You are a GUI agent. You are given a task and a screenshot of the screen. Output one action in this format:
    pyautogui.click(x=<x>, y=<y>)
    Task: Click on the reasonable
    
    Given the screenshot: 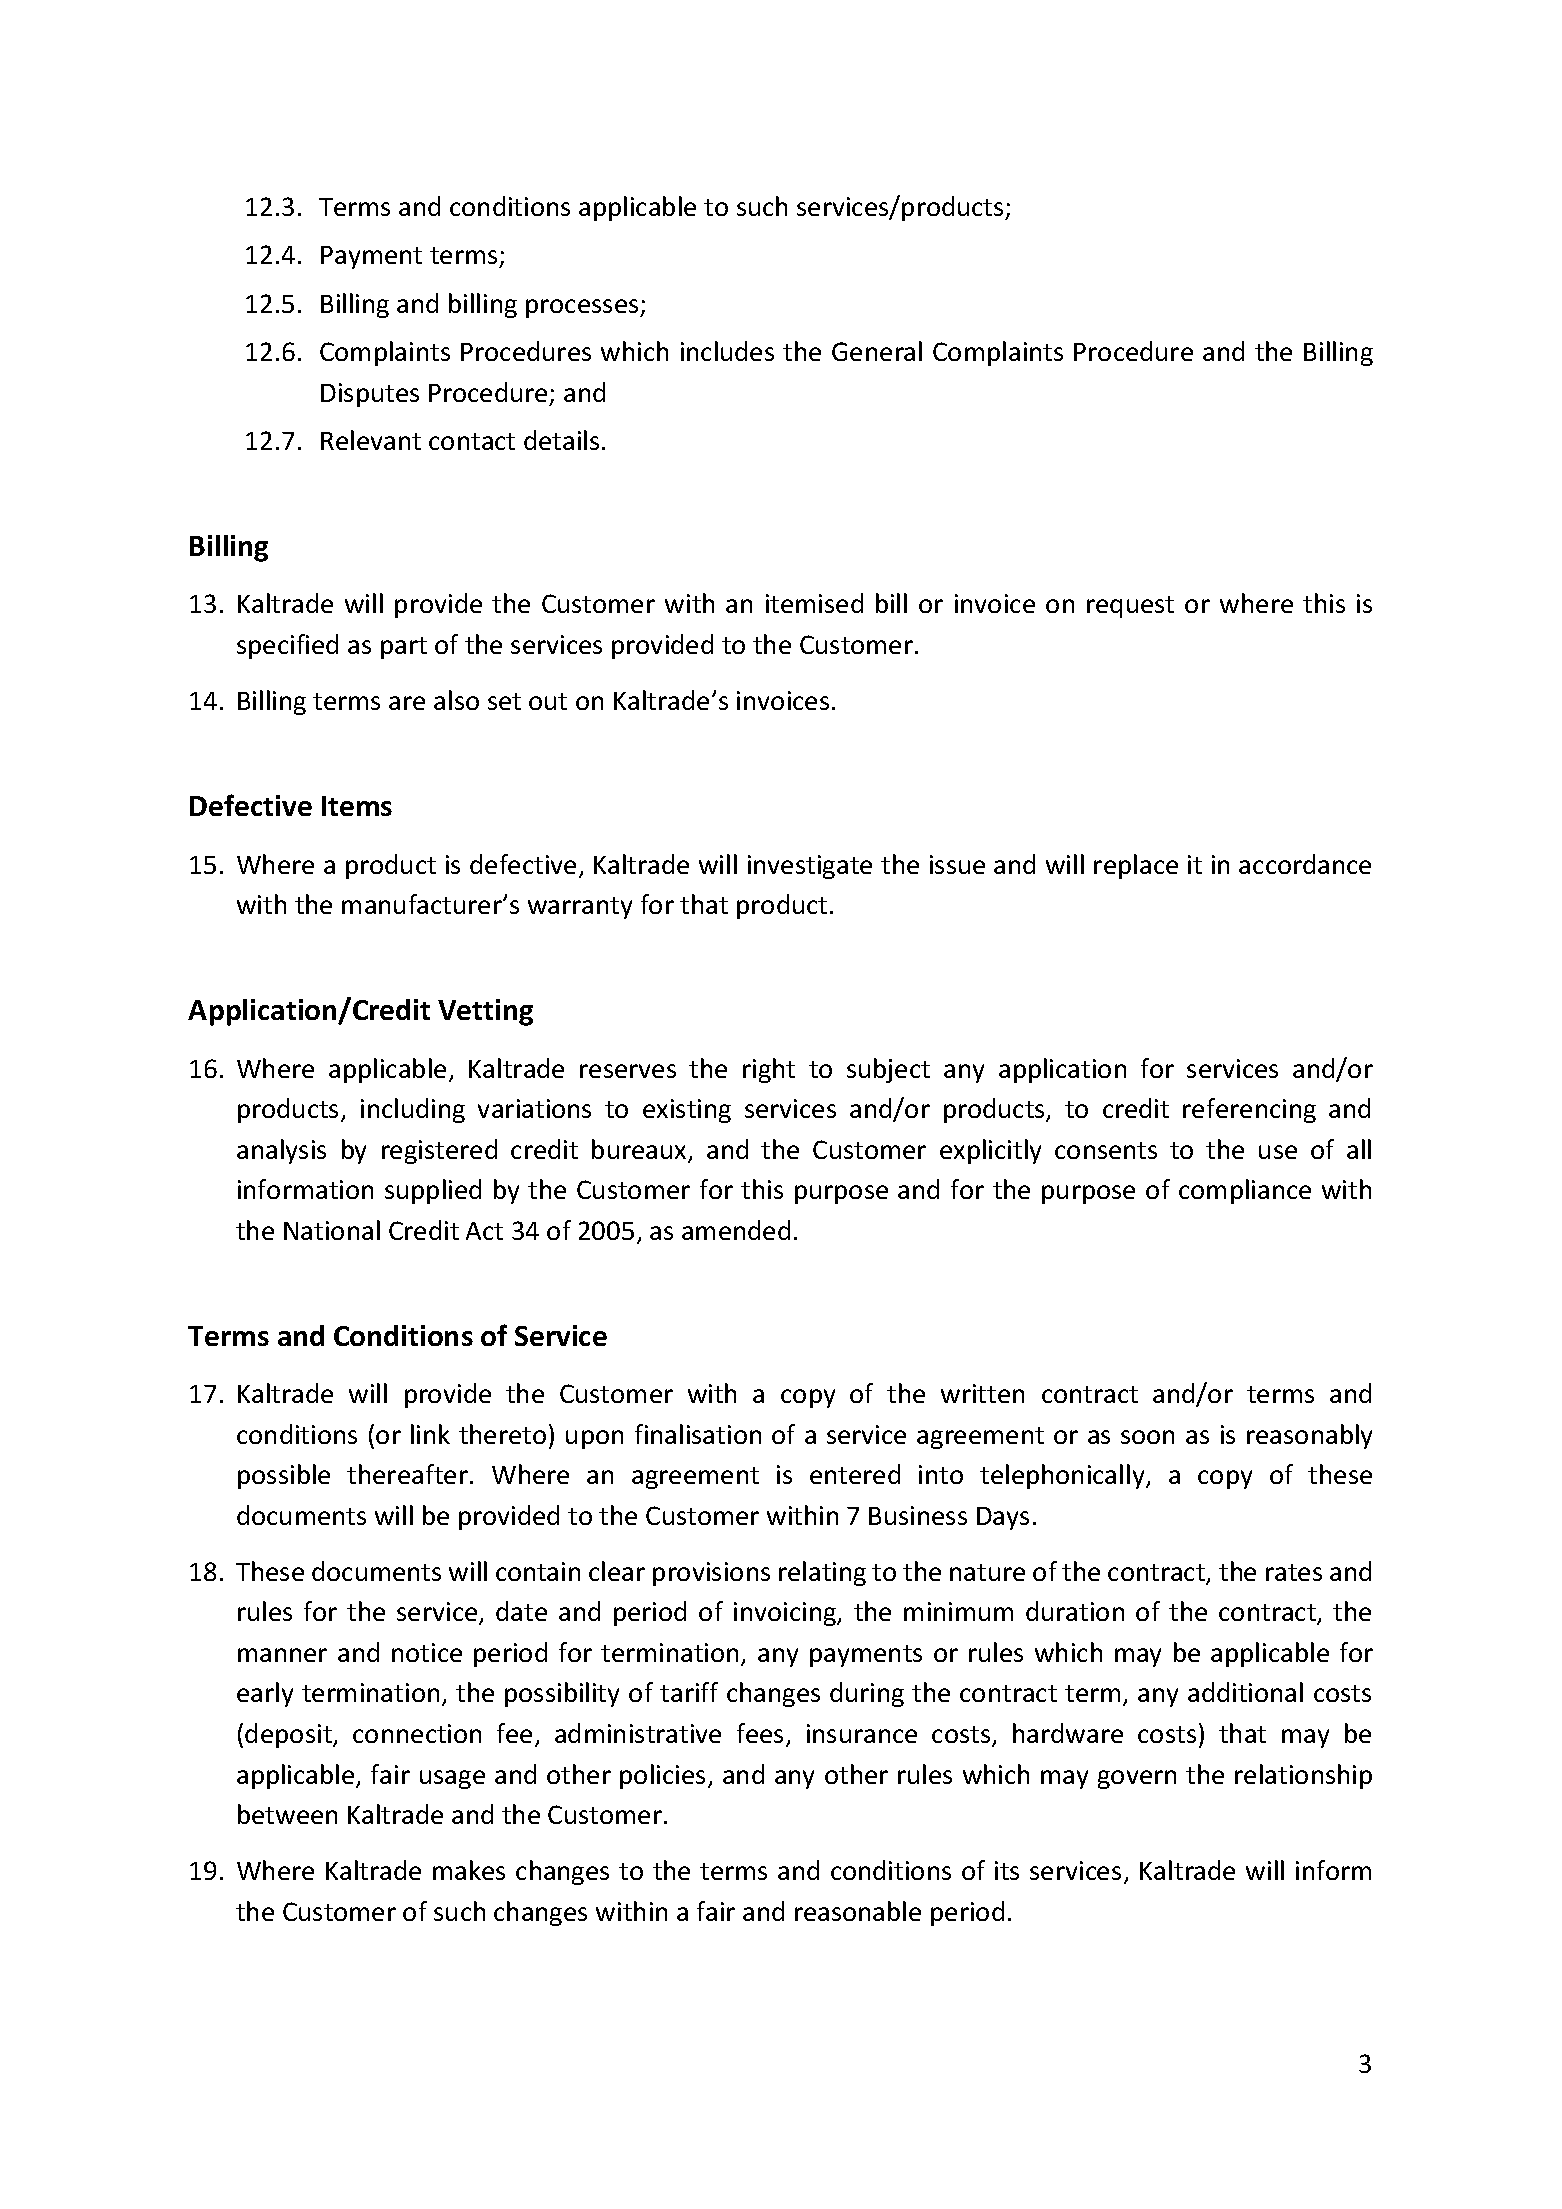 What is the action you would take?
    pyautogui.click(x=858, y=1911)
